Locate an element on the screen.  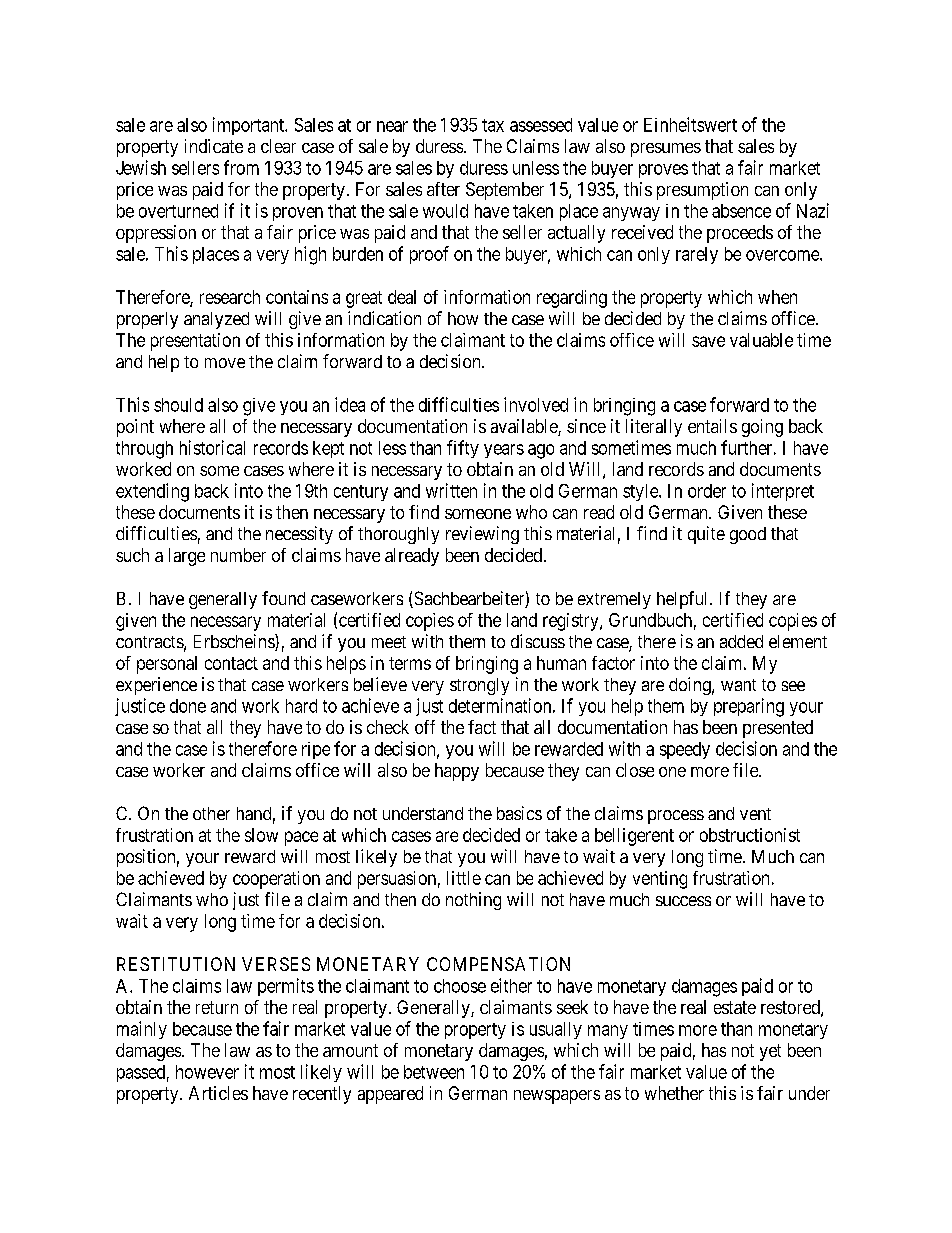
other is located at coordinates (211, 813).
